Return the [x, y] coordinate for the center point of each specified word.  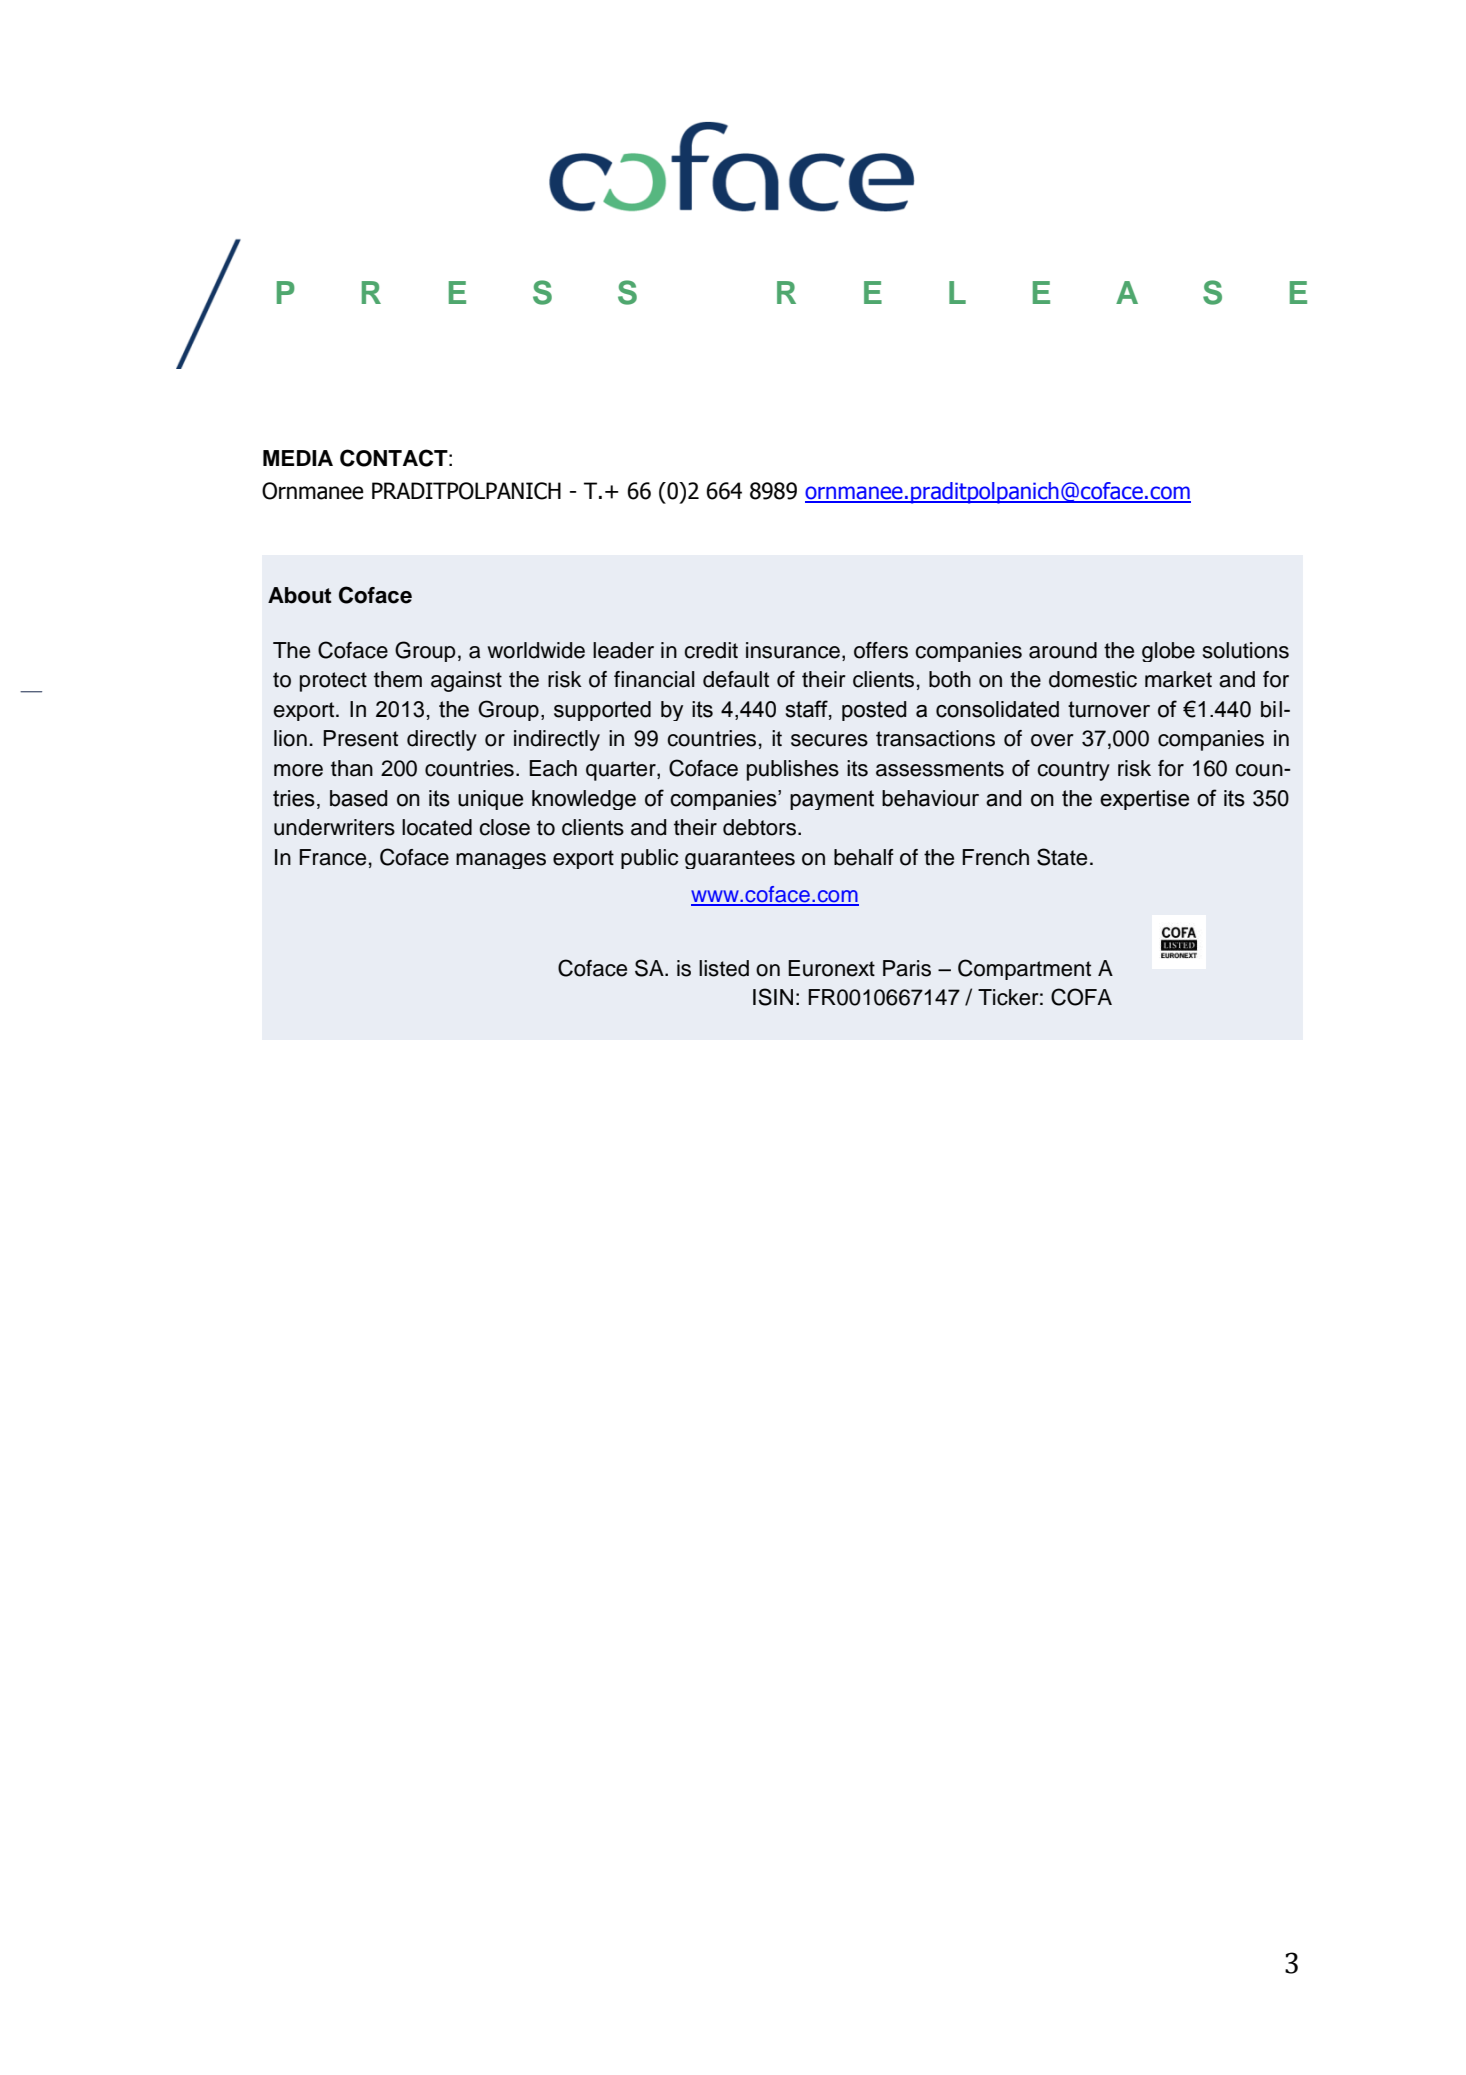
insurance [793, 650]
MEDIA [298, 458]
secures [829, 740]
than [352, 768]
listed [724, 968]
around [1063, 650]
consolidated [997, 709]
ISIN [773, 997]
